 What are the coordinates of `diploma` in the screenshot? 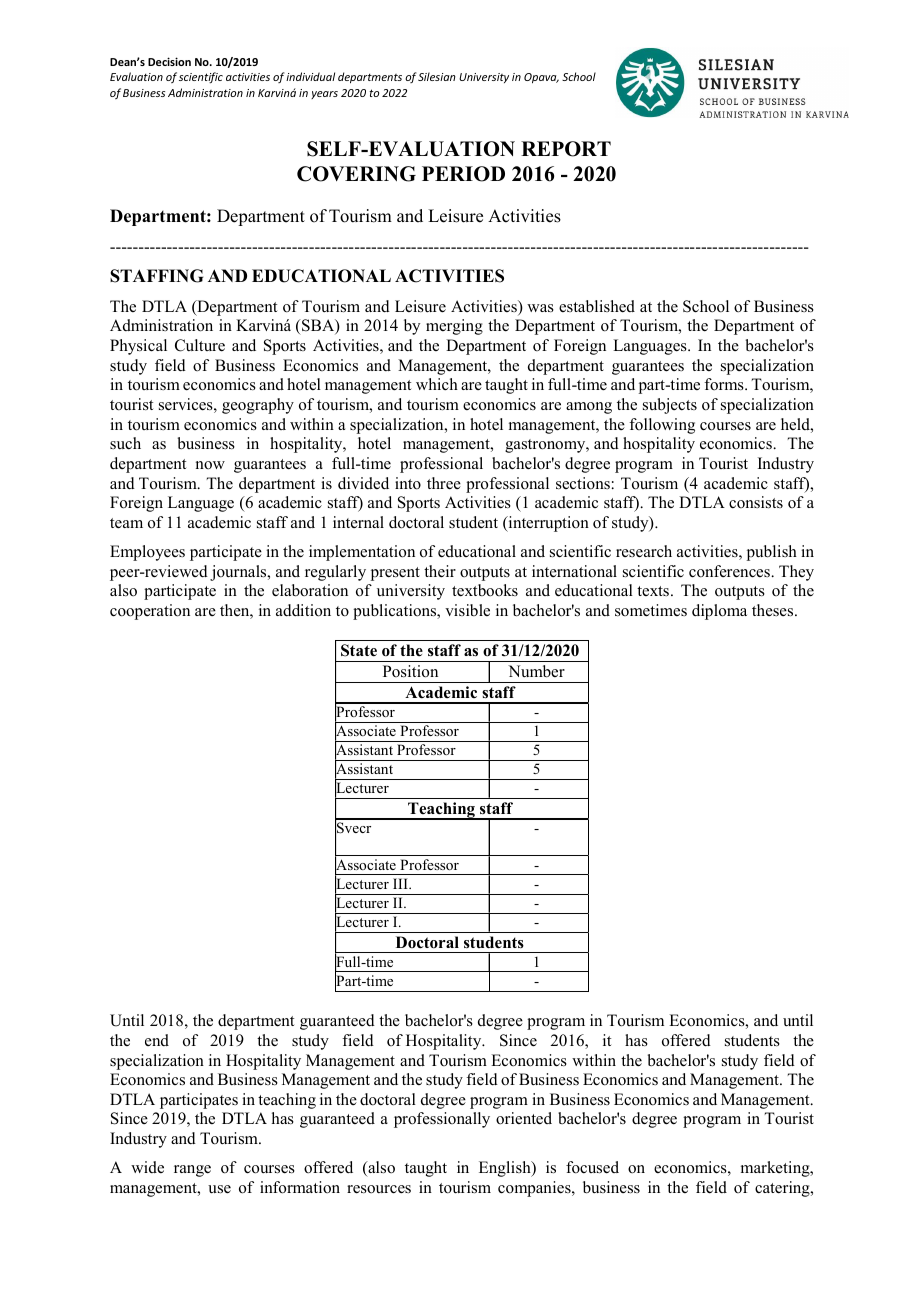 It's located at (719, 612).
